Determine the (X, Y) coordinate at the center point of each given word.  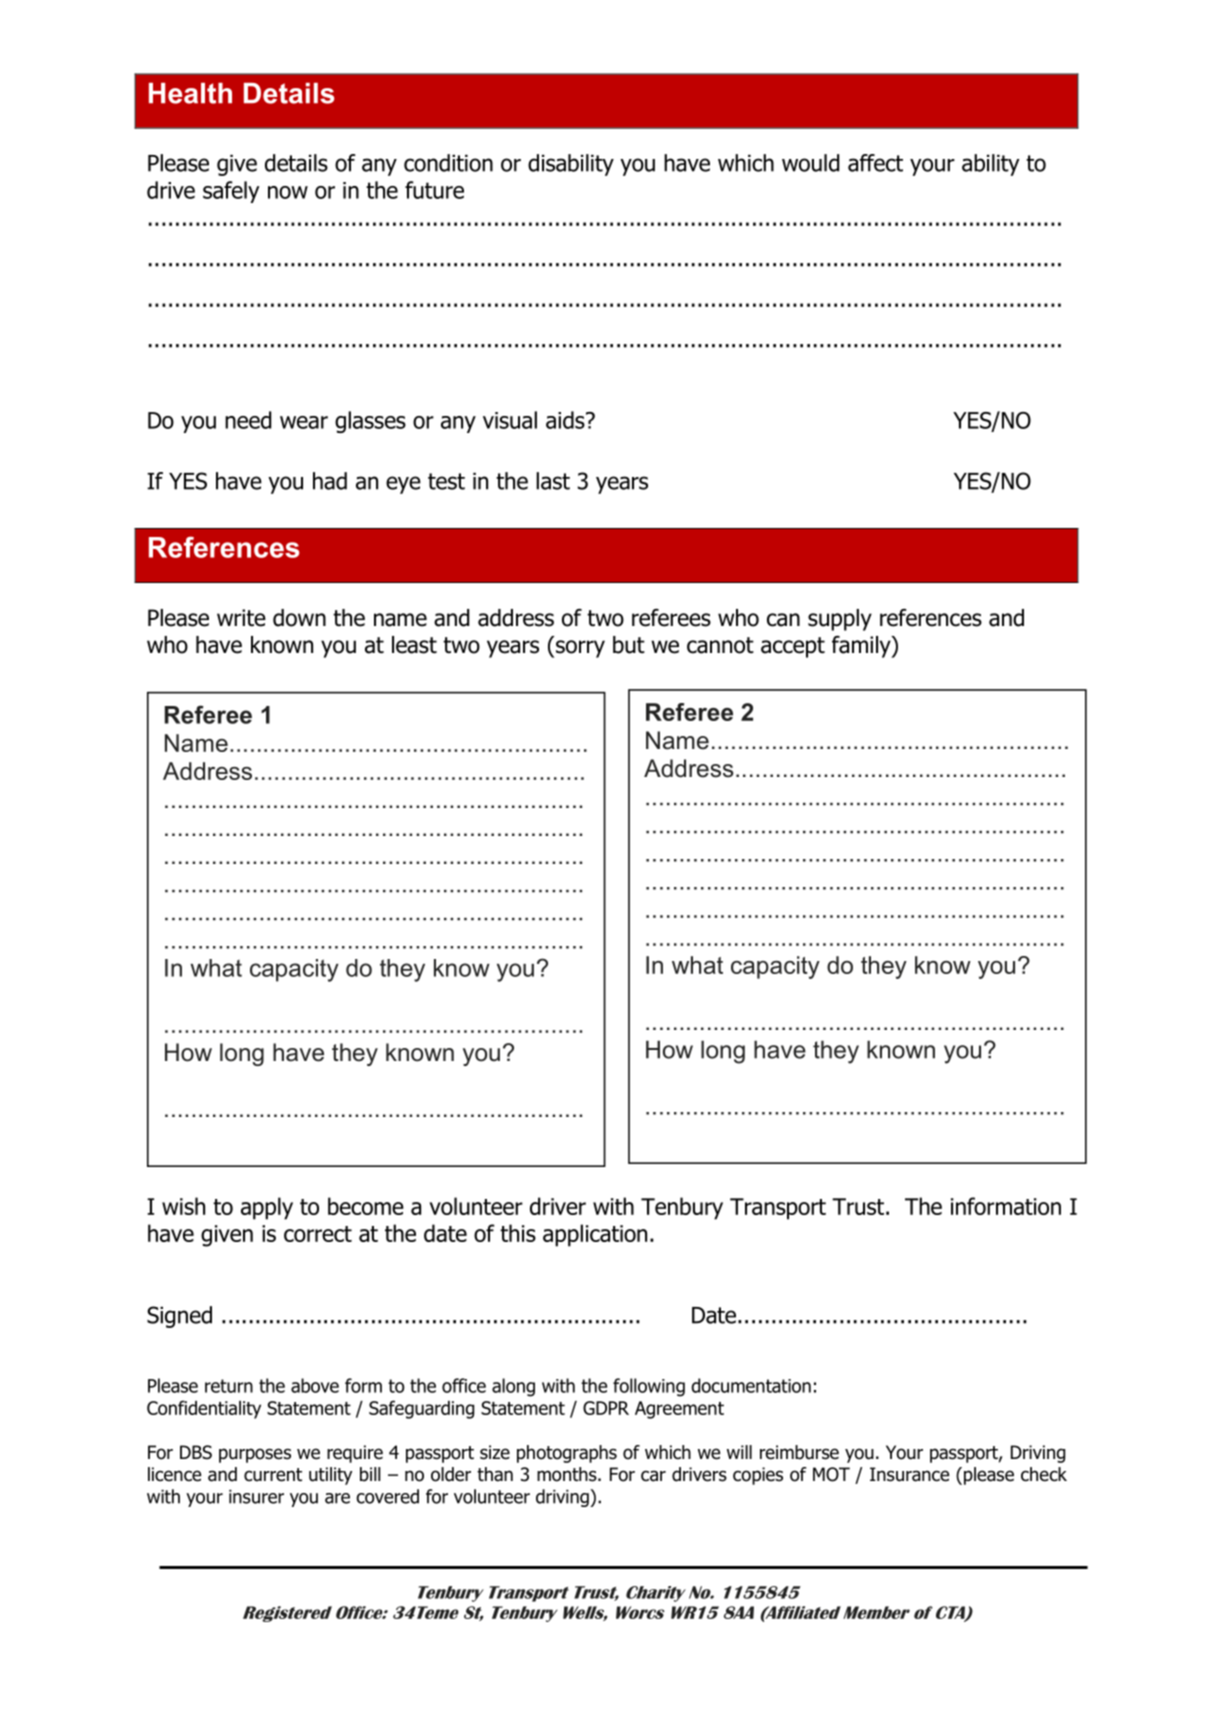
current (273, 1475)
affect (875, 163)
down (299, 618)
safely (231, 192)
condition (448, 163)
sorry (579, 649)
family (862, 647)
